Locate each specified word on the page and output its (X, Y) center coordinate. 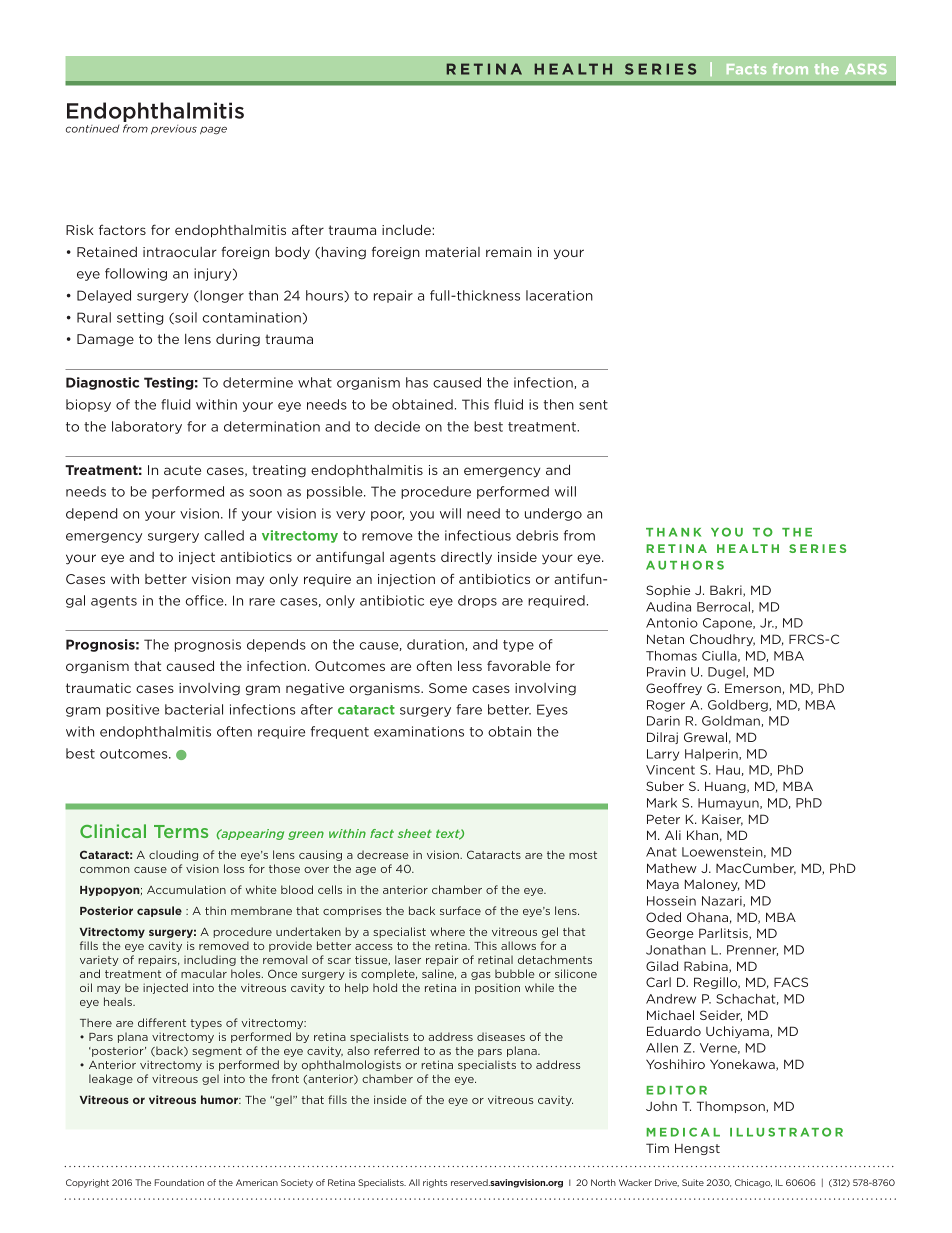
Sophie (668, 591)
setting (140, 318)
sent (593, 405)
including (210, 960)
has (417, 382)
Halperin (712, 755)
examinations (419, 731)
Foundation (179, 1182)
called (224, 535)
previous (174, 129)
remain (509, 252)
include (407, 229)
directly (466, 558)
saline (439, 974)
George (670, 934)
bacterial (194, 709)
